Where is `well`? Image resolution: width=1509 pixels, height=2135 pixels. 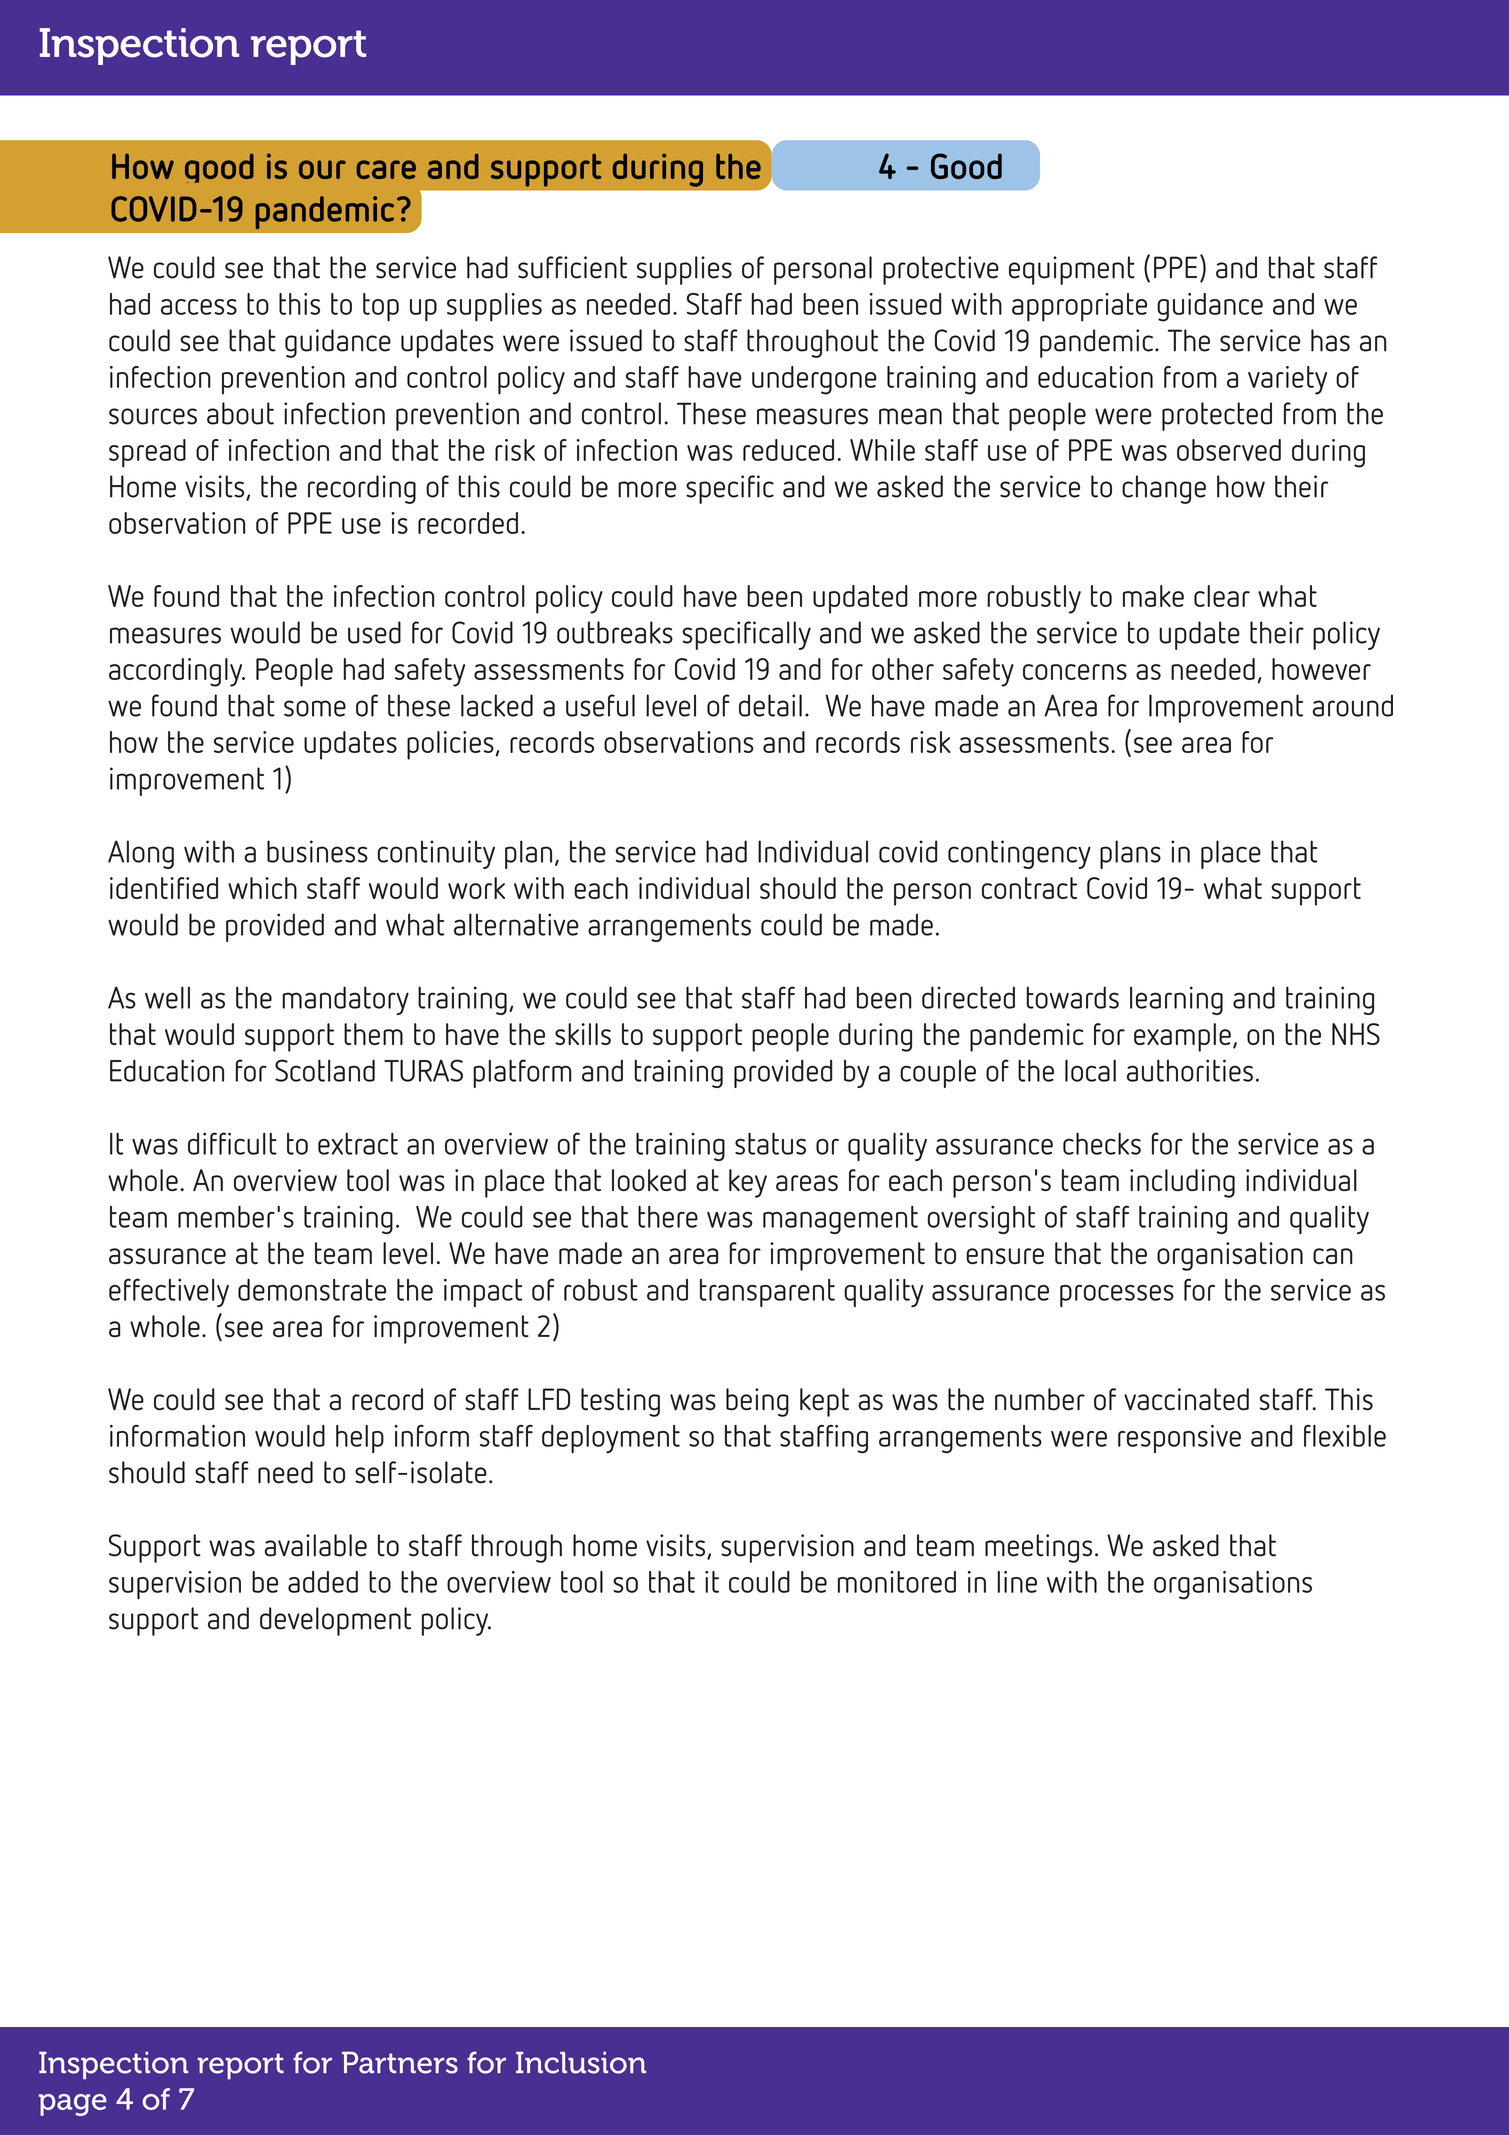
well is located at coordinates (167, 997).
